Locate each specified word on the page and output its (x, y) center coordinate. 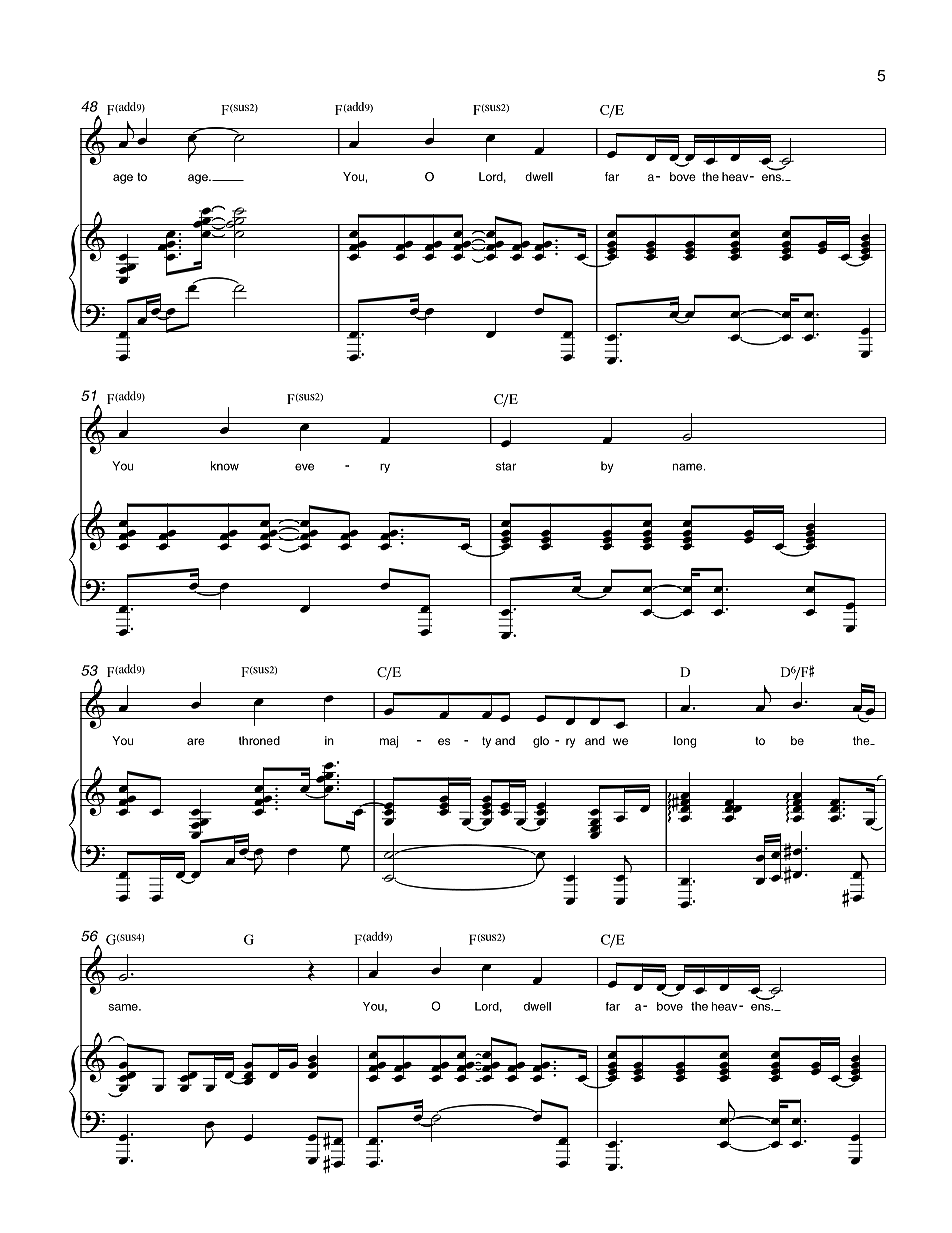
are (196, 741)
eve (304, 467)
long (685, 742)
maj (389, 742)
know (225, 466)
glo (541, 742)
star (506, 466)
